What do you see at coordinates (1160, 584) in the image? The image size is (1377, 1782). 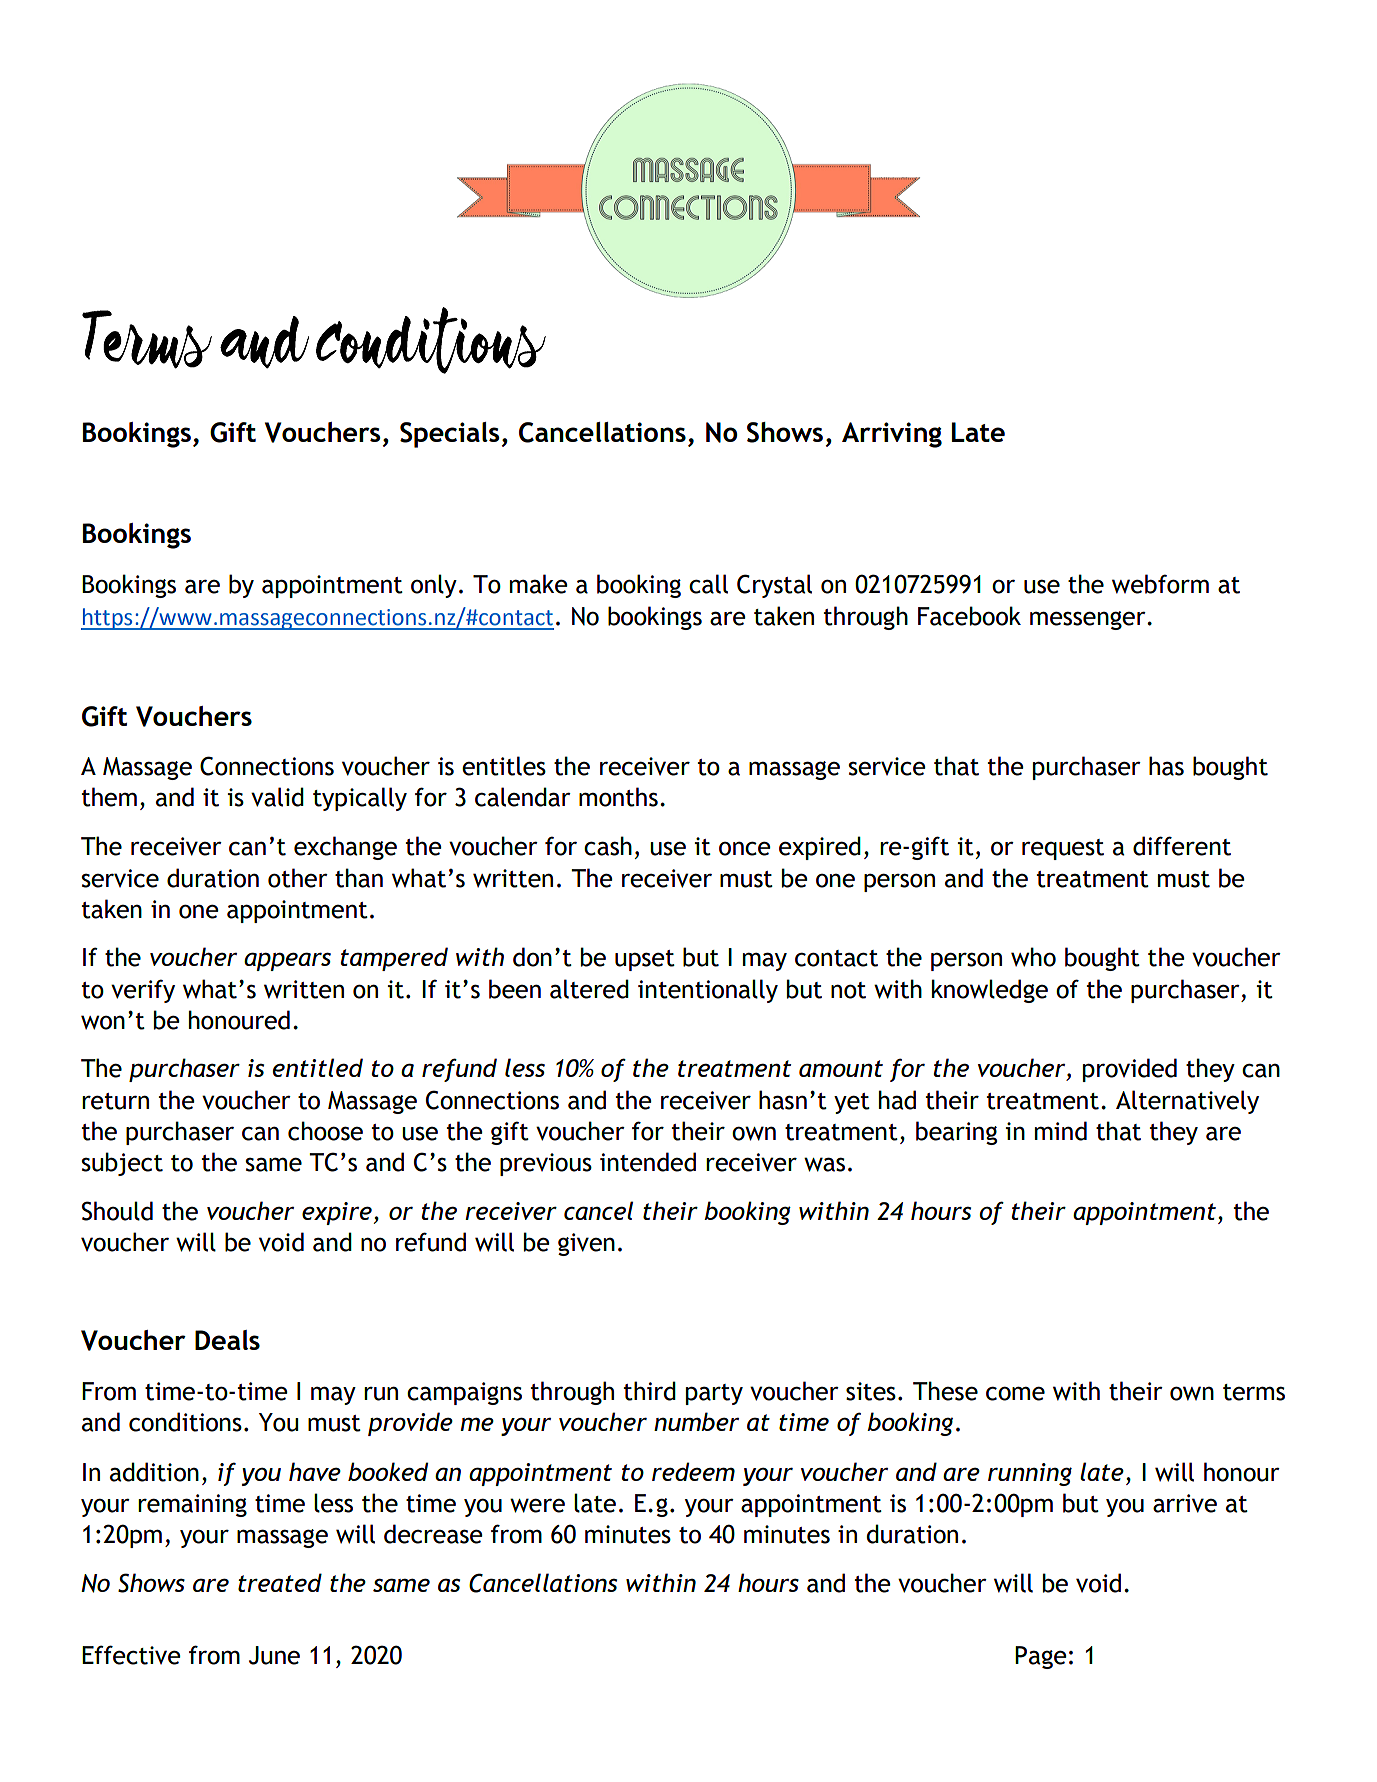 I see `webform` at bounding box center [1160, 584].
